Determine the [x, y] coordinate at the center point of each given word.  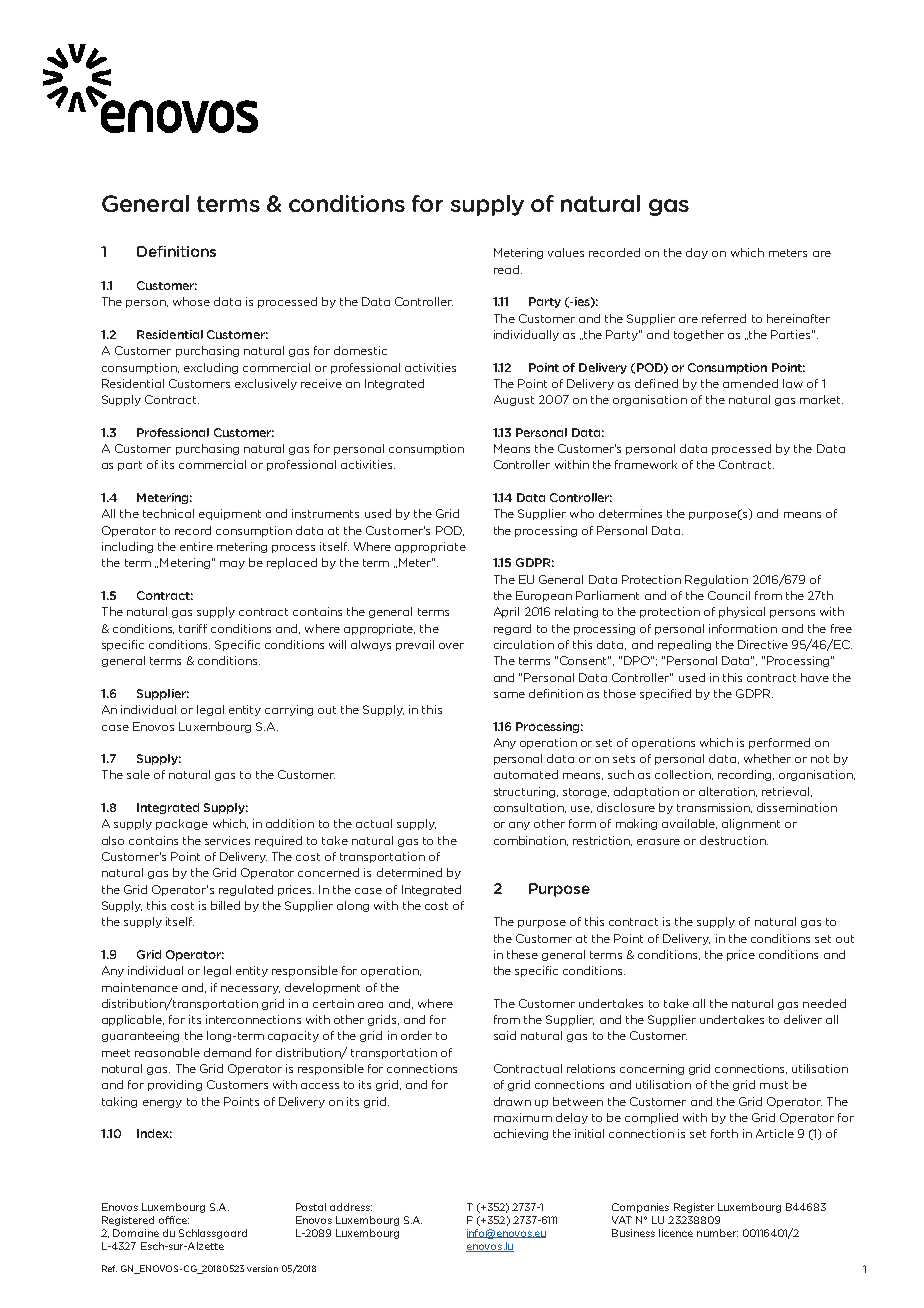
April [506, 612]
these [522, 954]
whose [191, 301]
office [174, 1220]
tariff [193, 628]
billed [225, 905]
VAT [622, 1220]
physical [742, 612]
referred [724, 318]
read [506, 269]
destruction [734, 840]
